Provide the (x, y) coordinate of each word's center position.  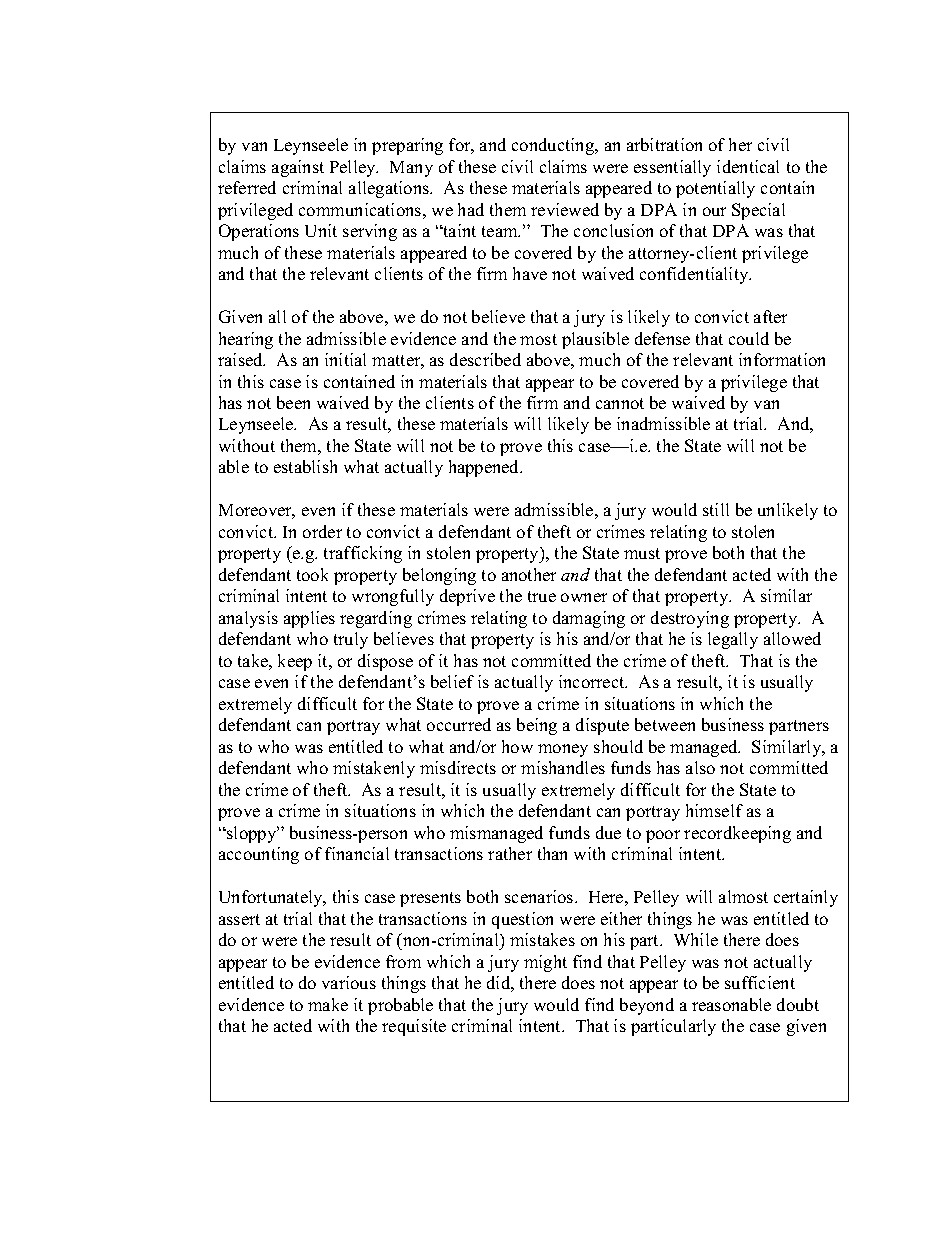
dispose (385, 662)
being (537, 726)
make (328, 1004)
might (545, 963)
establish (305, 466)
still (716, 509)
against (298, 168)
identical (748, 166)
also (700, 767)
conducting (554, 146)
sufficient (760, 982)
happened (485, 468)
